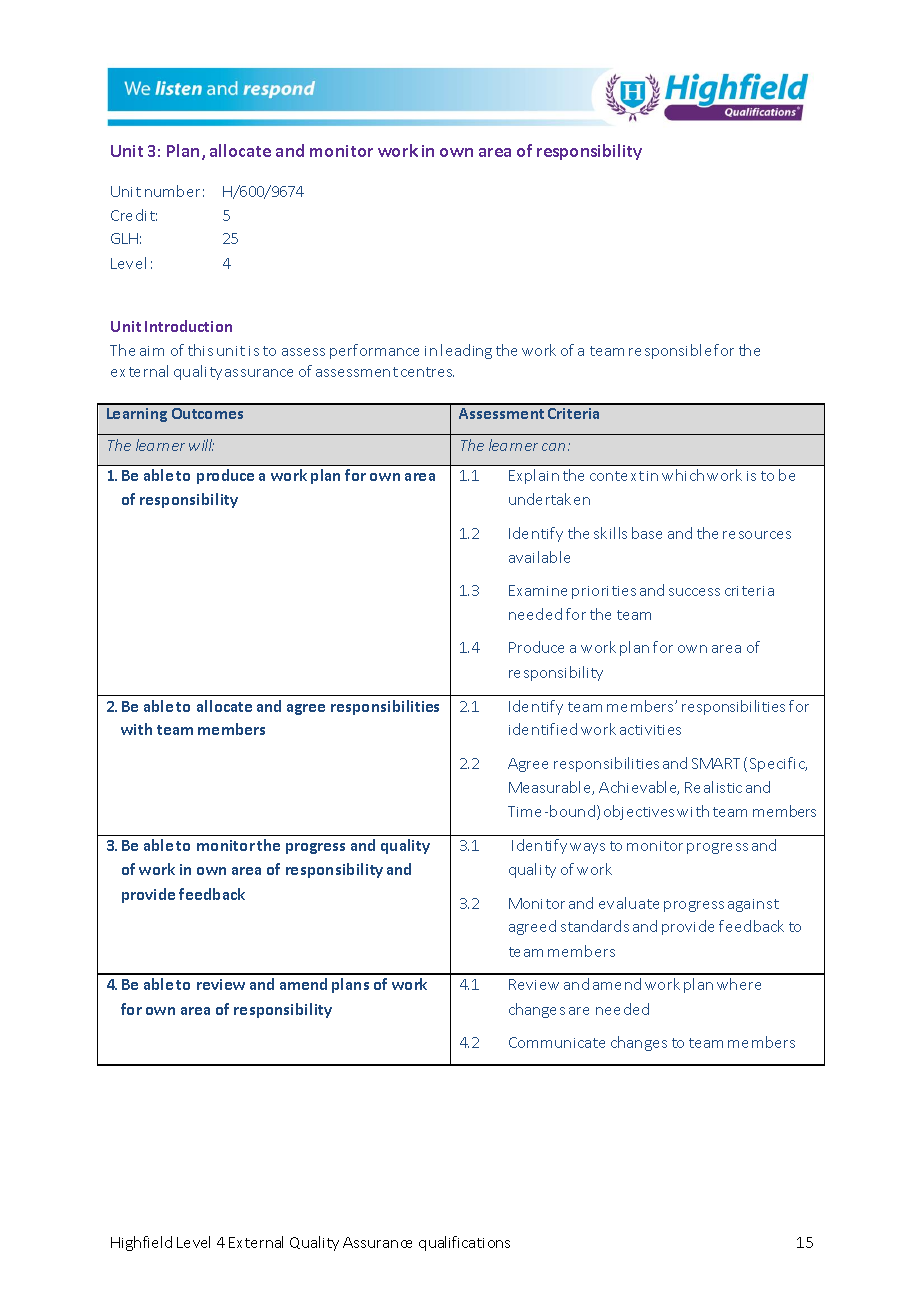  Describe the element at coordinates (538, 590) in the page. I see `Examine` at that location.
